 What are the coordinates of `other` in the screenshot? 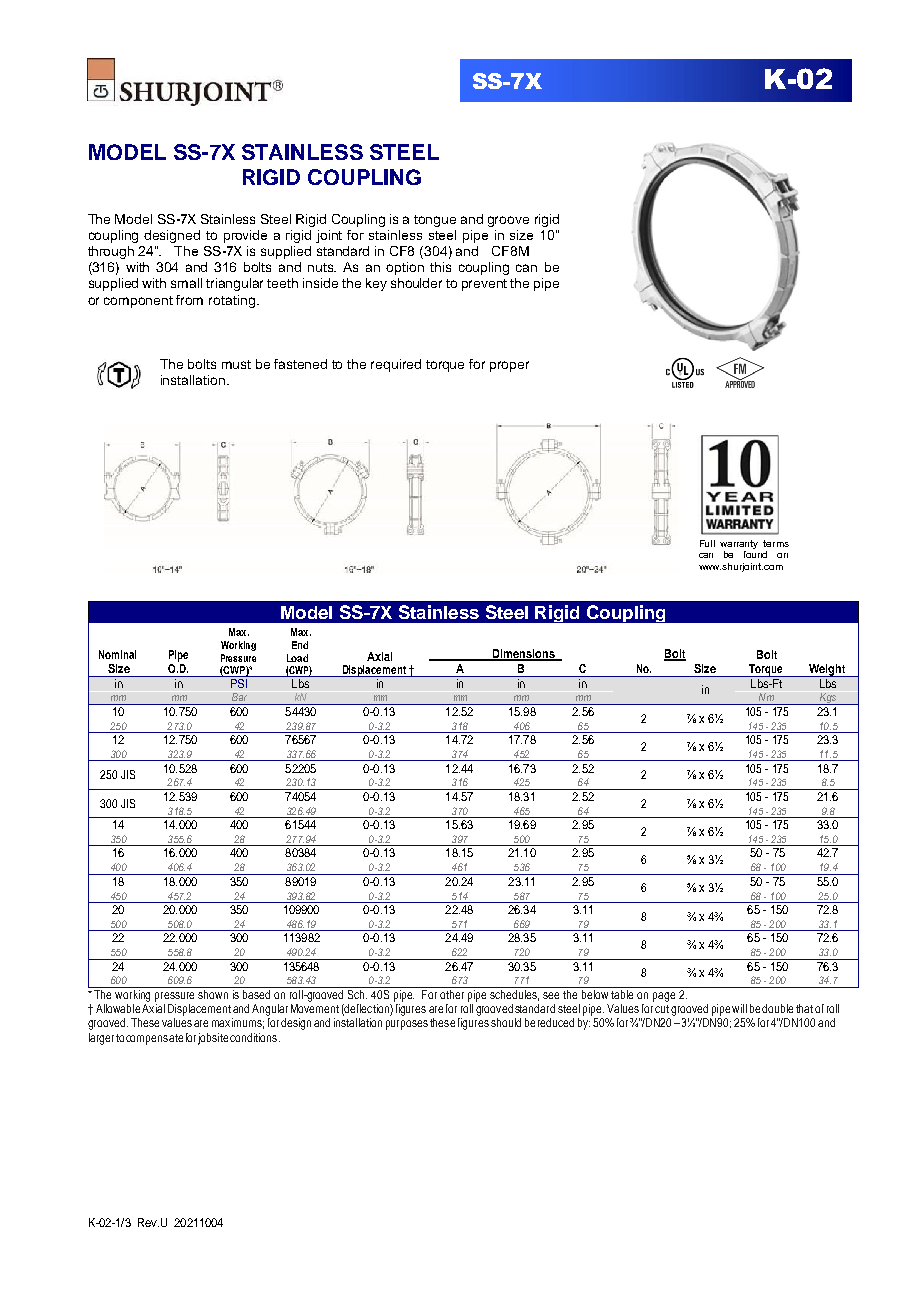 It's located at (453, 993).
